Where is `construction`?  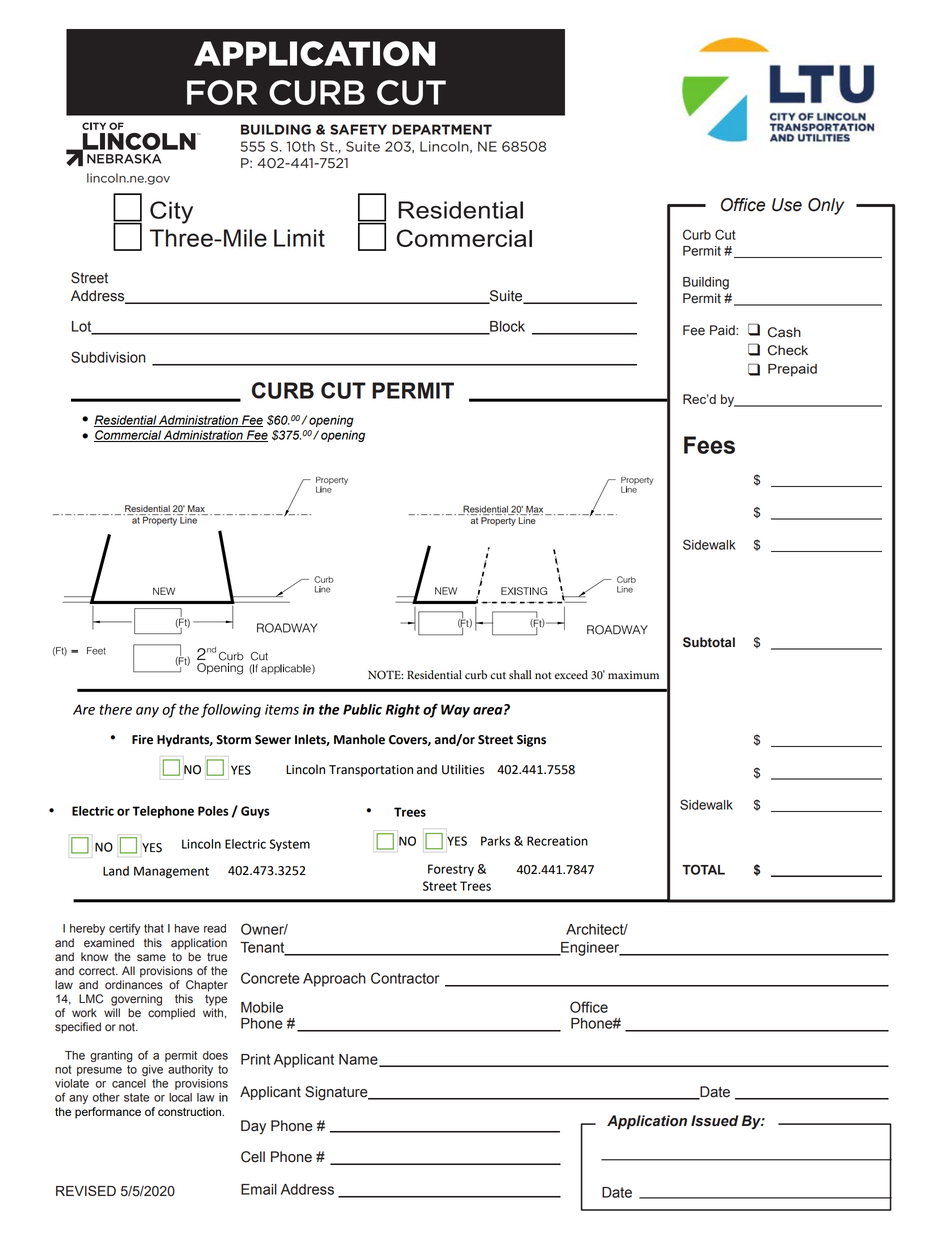 construction is located at coordinates (190, 1111).
